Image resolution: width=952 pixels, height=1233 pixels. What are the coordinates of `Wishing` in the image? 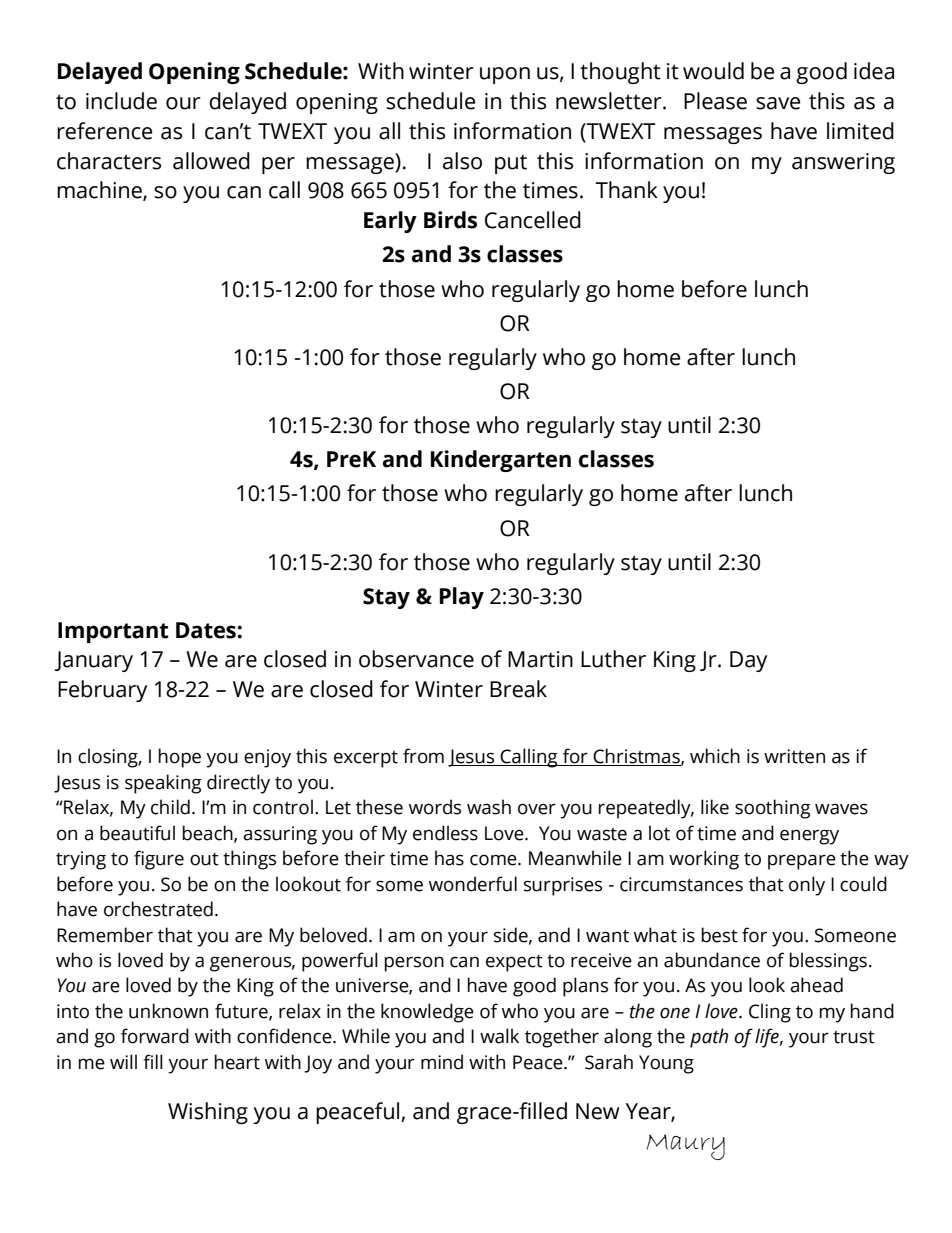 It's located at (208, 1113).
